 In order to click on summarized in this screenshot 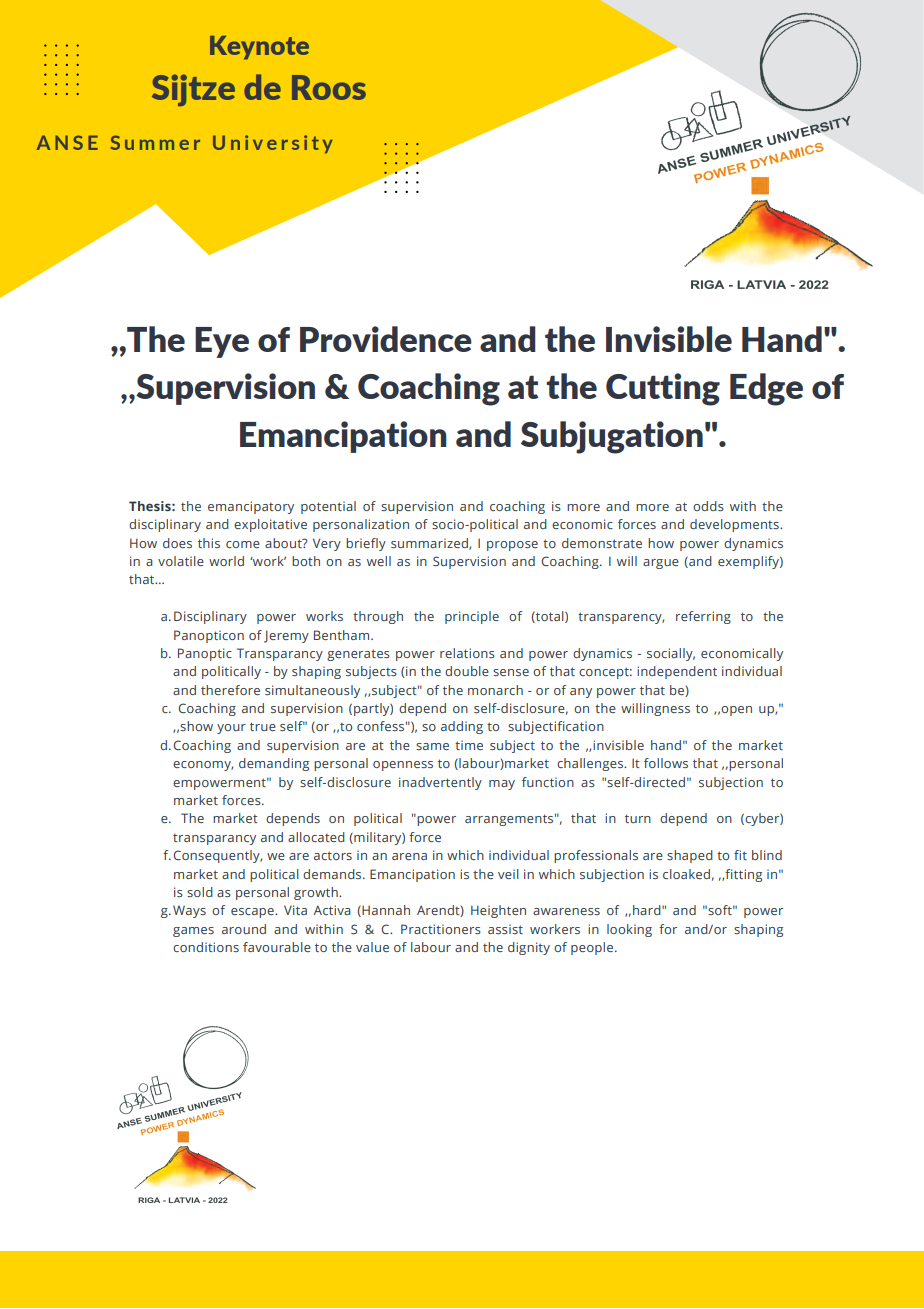, I will do `click(430, 544)`.
